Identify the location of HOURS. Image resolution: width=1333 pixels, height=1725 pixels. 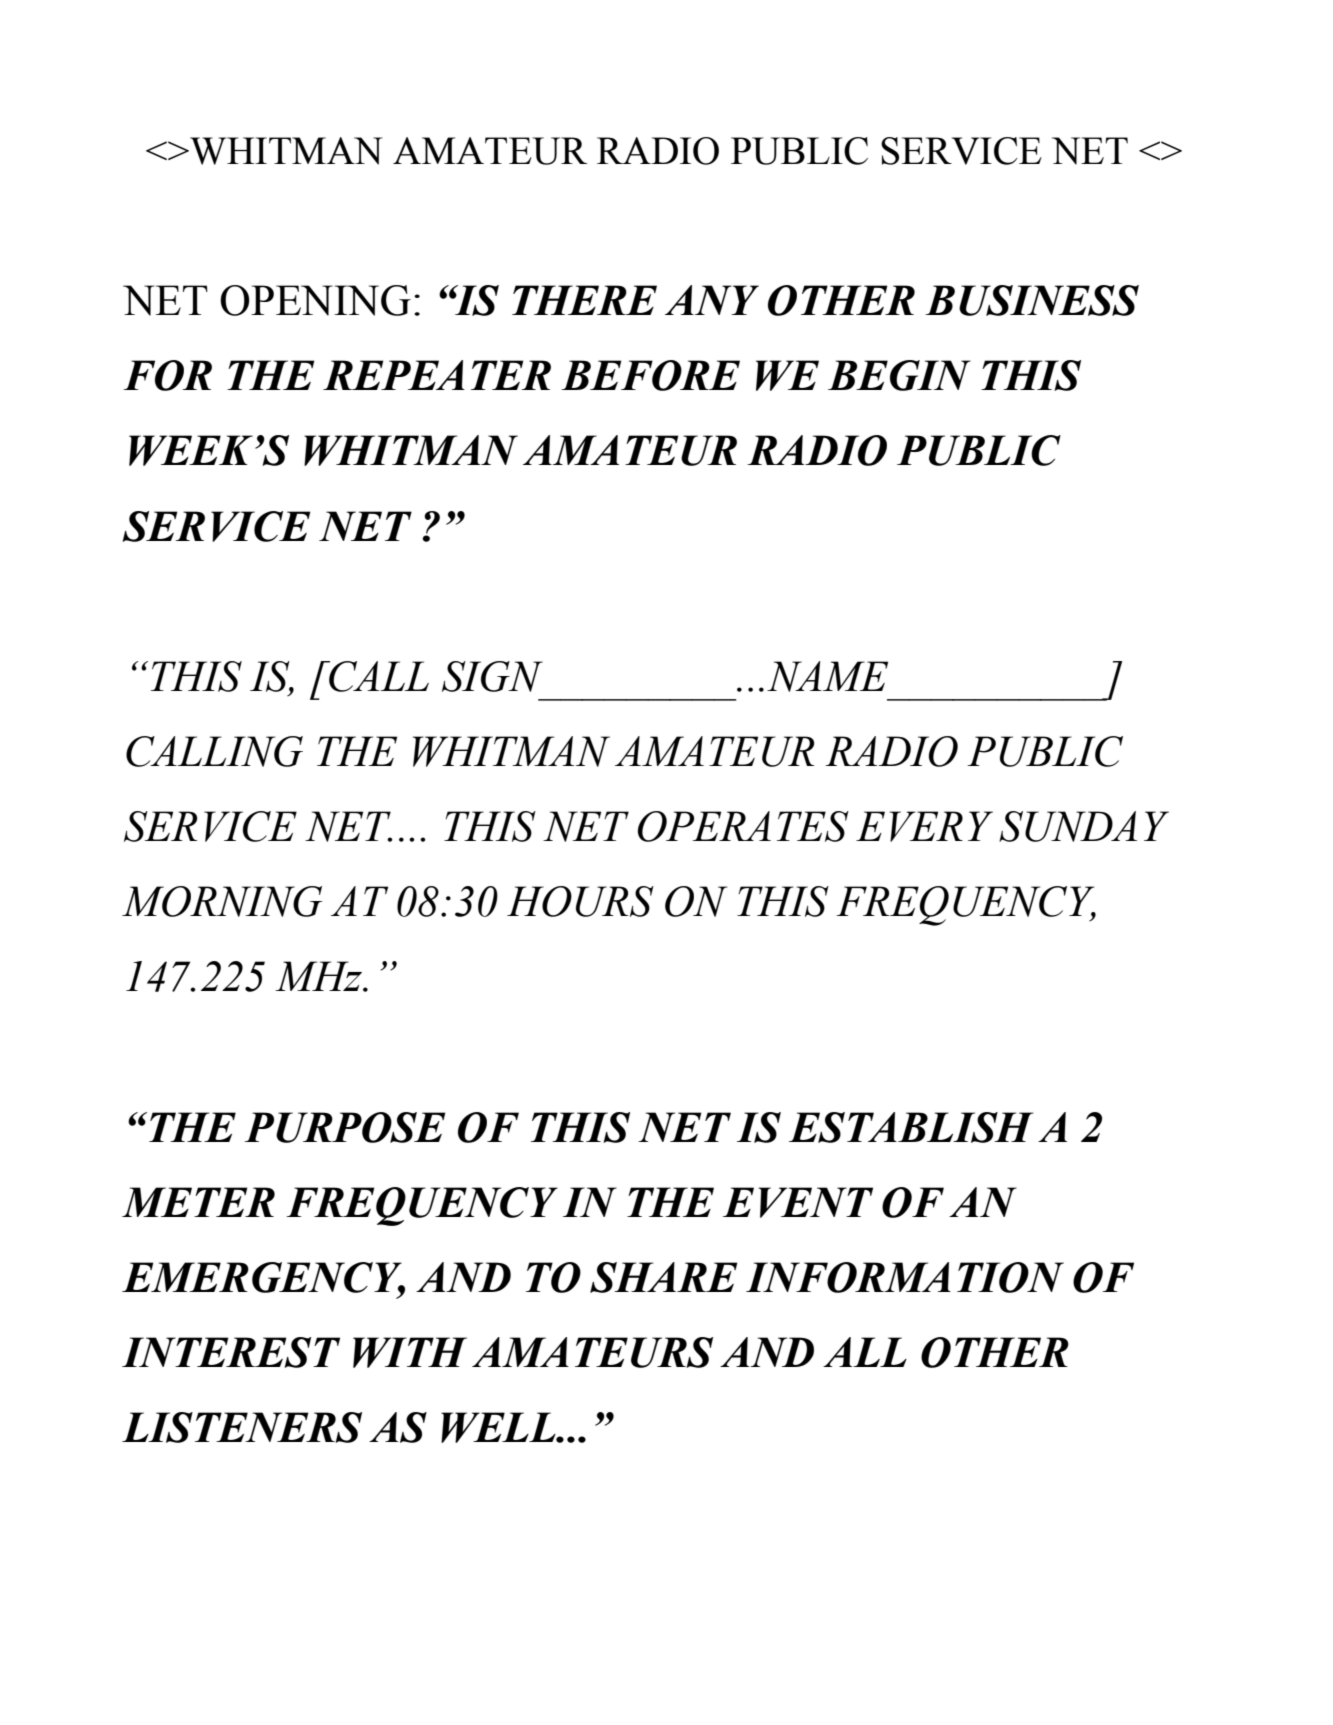
(580, 901).
